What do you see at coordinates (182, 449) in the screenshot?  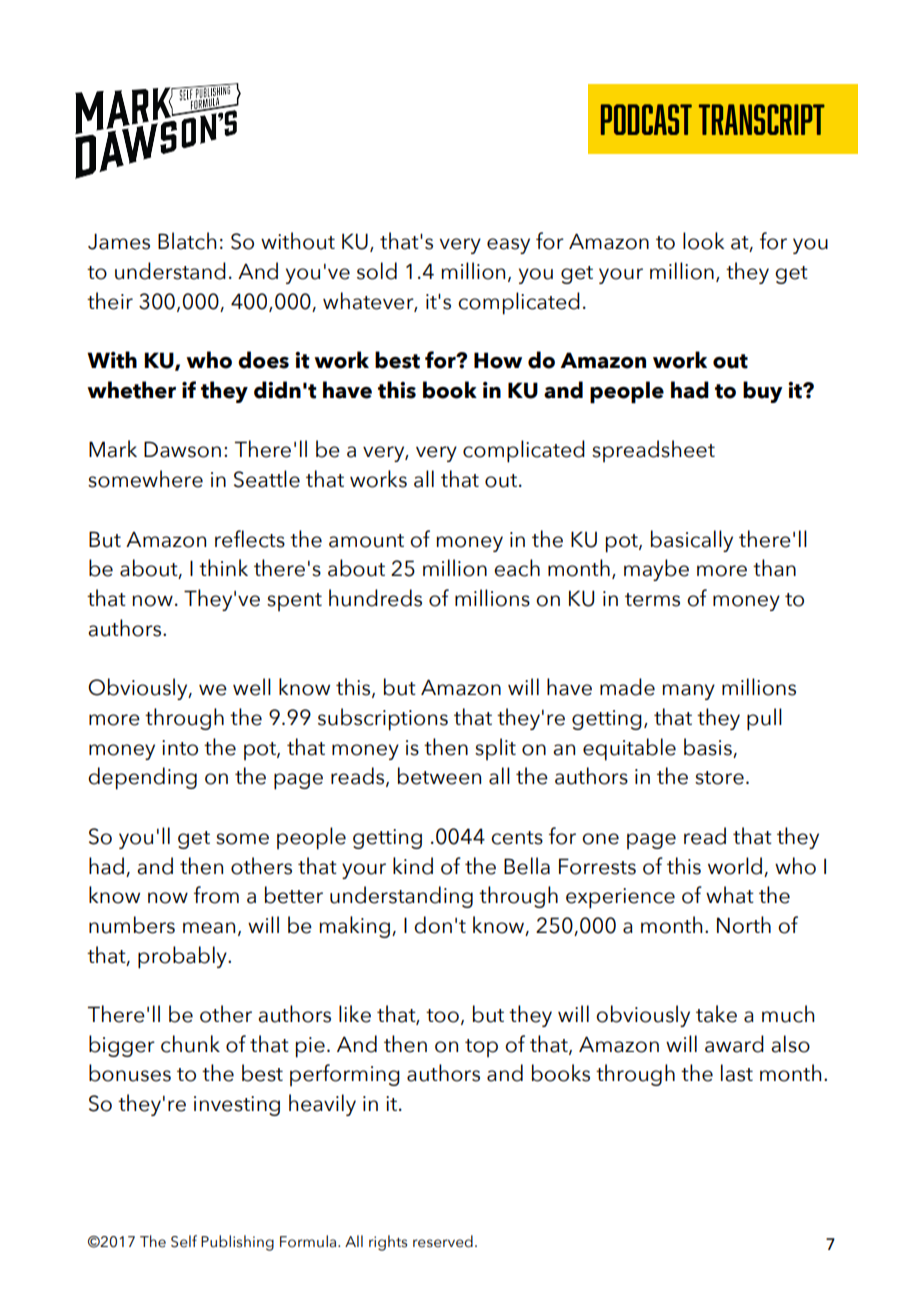 I see `Dawson` at bounding box center [182, 449].
